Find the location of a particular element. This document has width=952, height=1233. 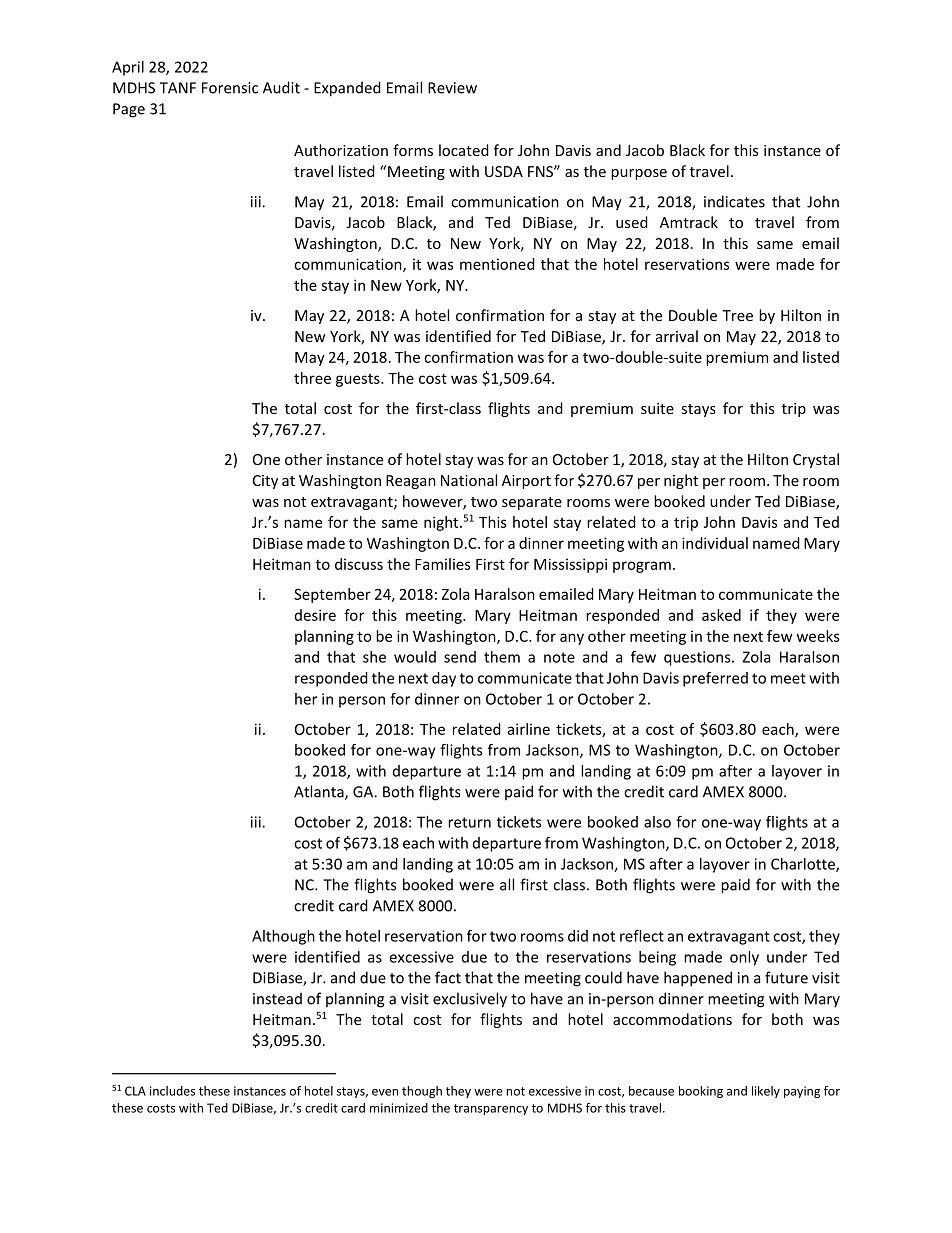

likely is located at coordinates (766, 1092).
